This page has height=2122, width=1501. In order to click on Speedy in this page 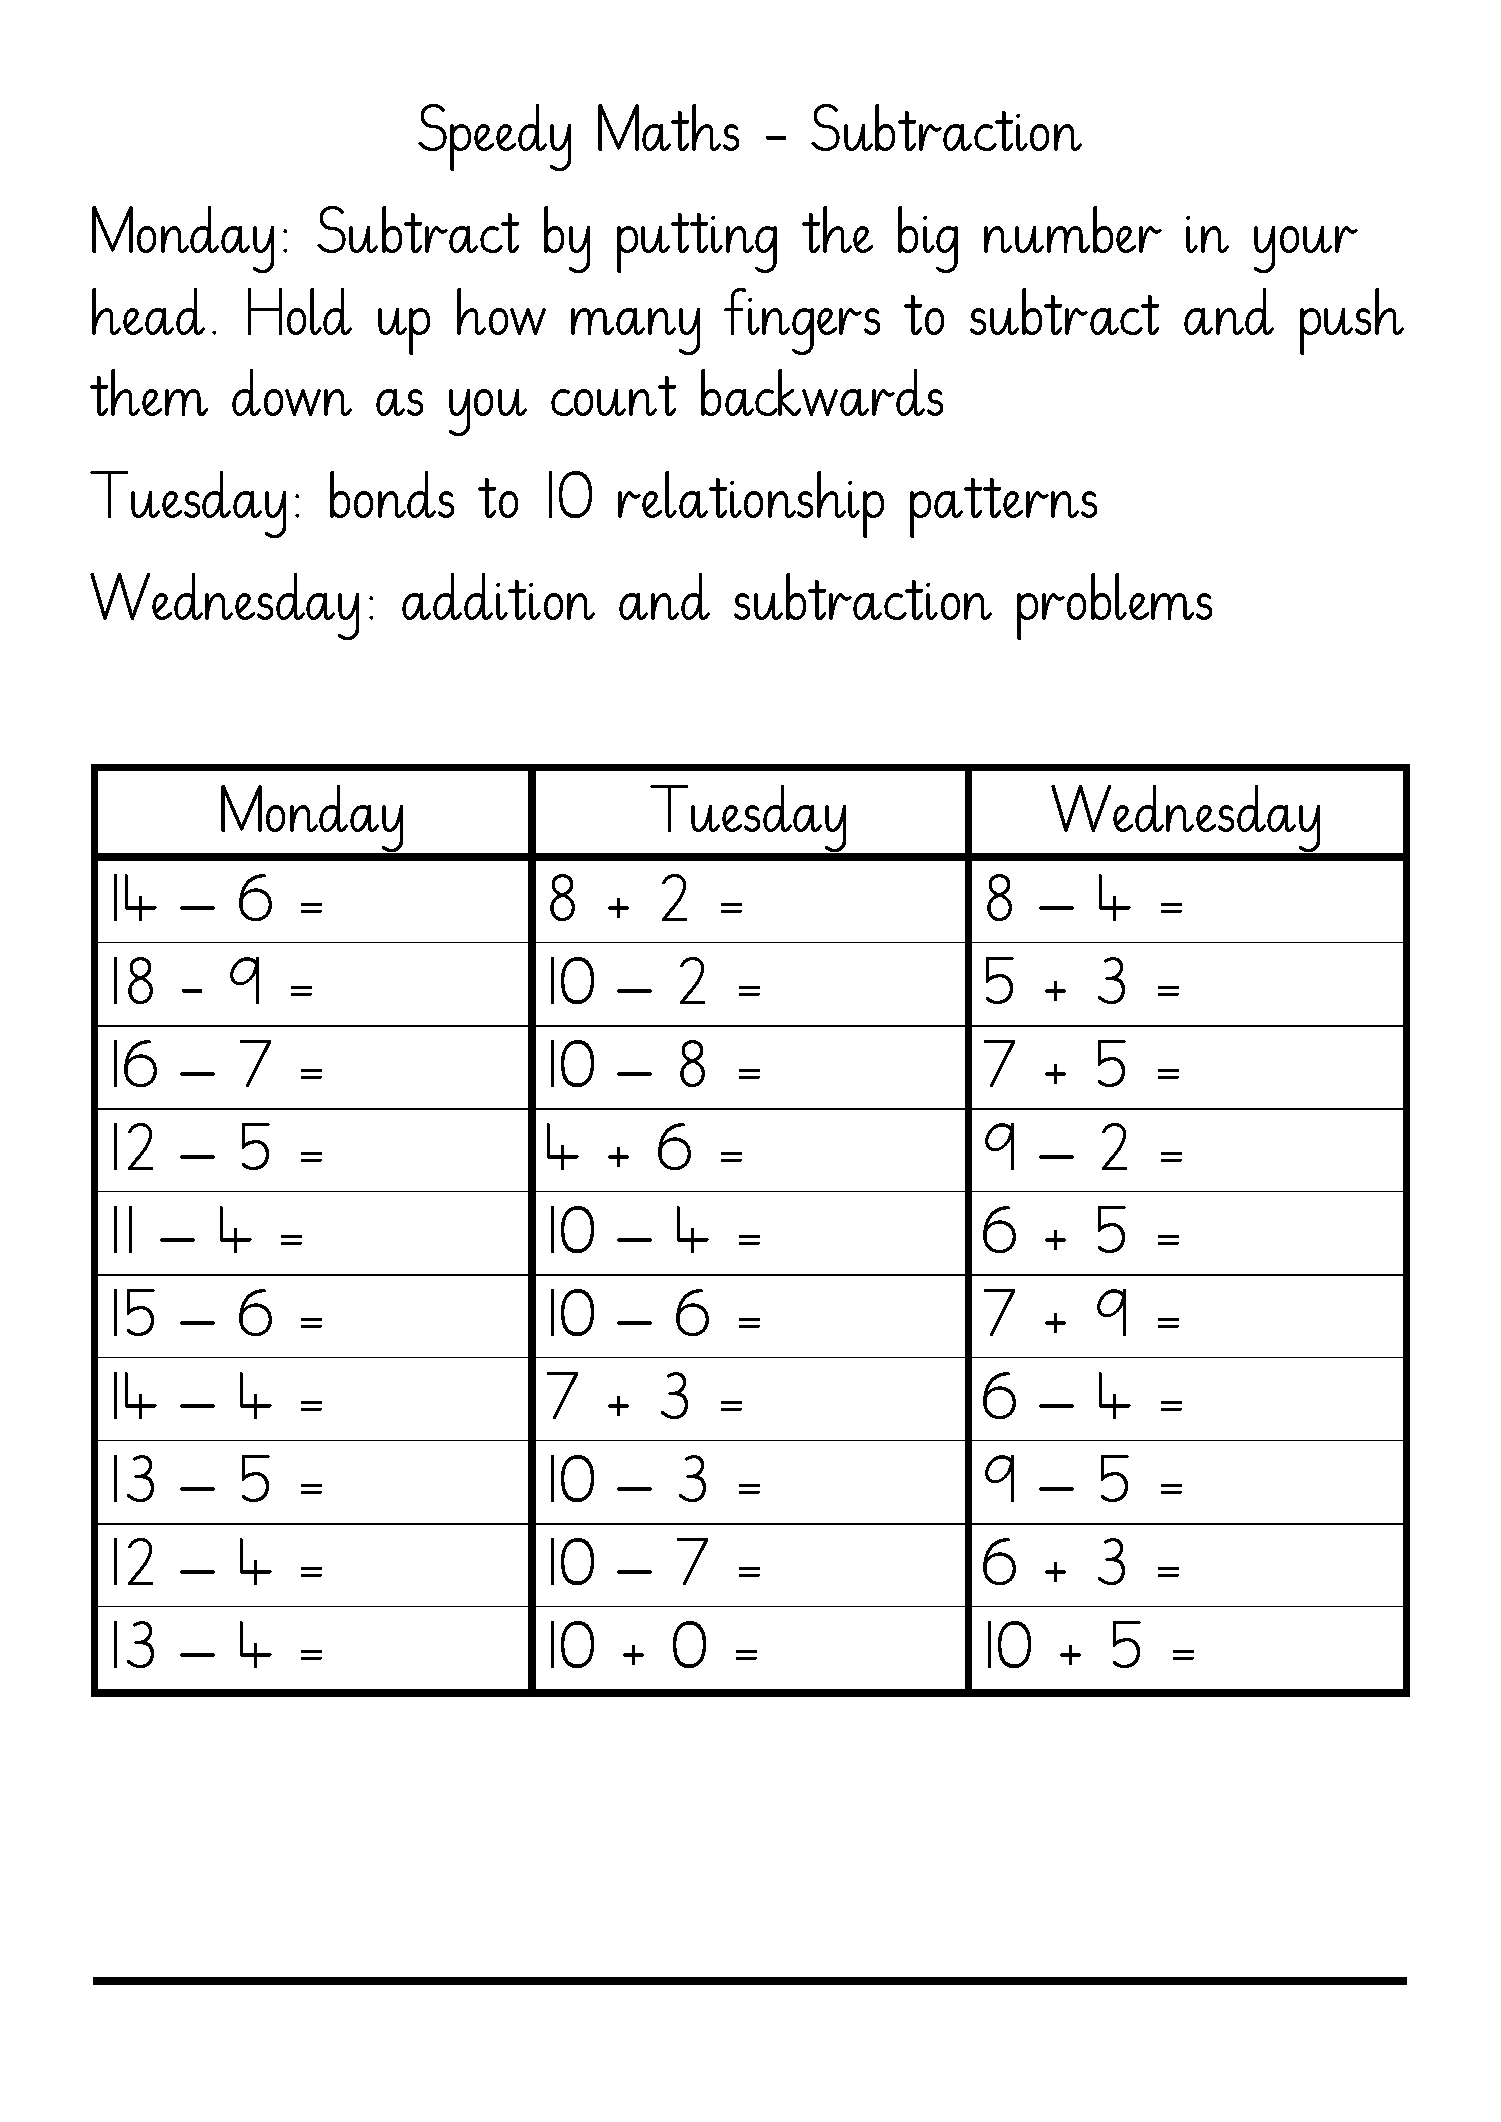, I will do `click(494, 137)`.
